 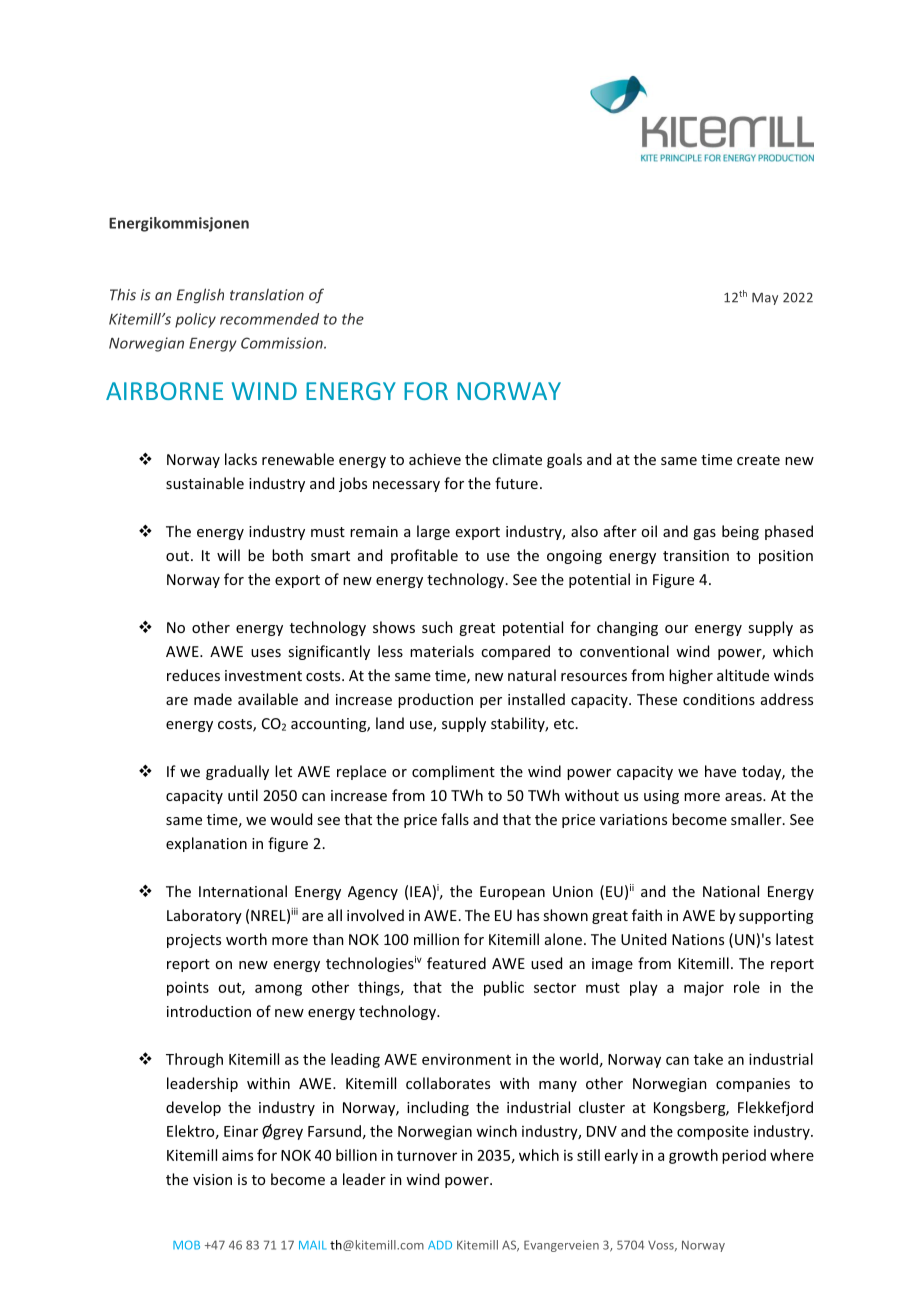 I want to click on large, so click(x=433, y=532).
